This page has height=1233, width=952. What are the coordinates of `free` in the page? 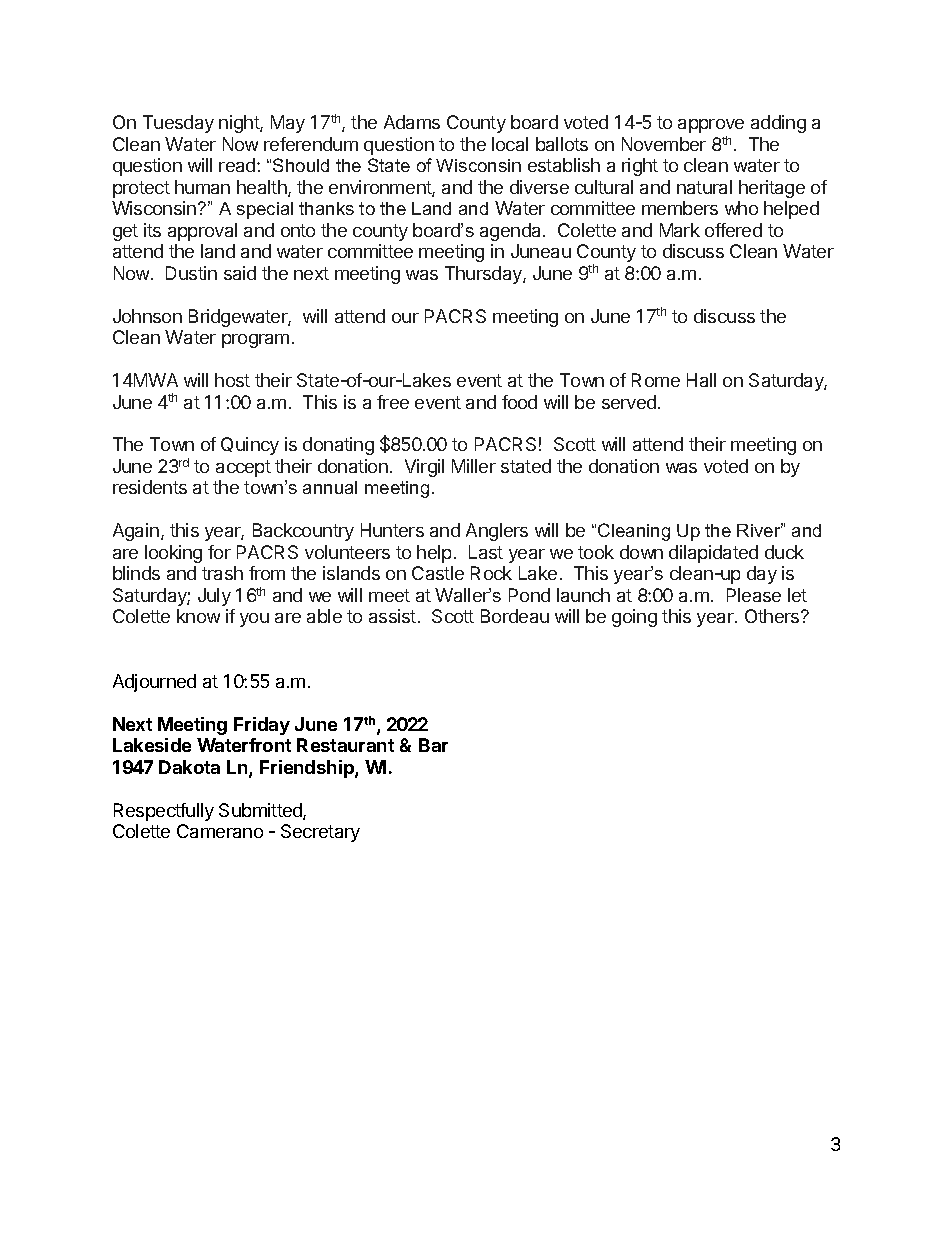 It's located at (393, 402).
